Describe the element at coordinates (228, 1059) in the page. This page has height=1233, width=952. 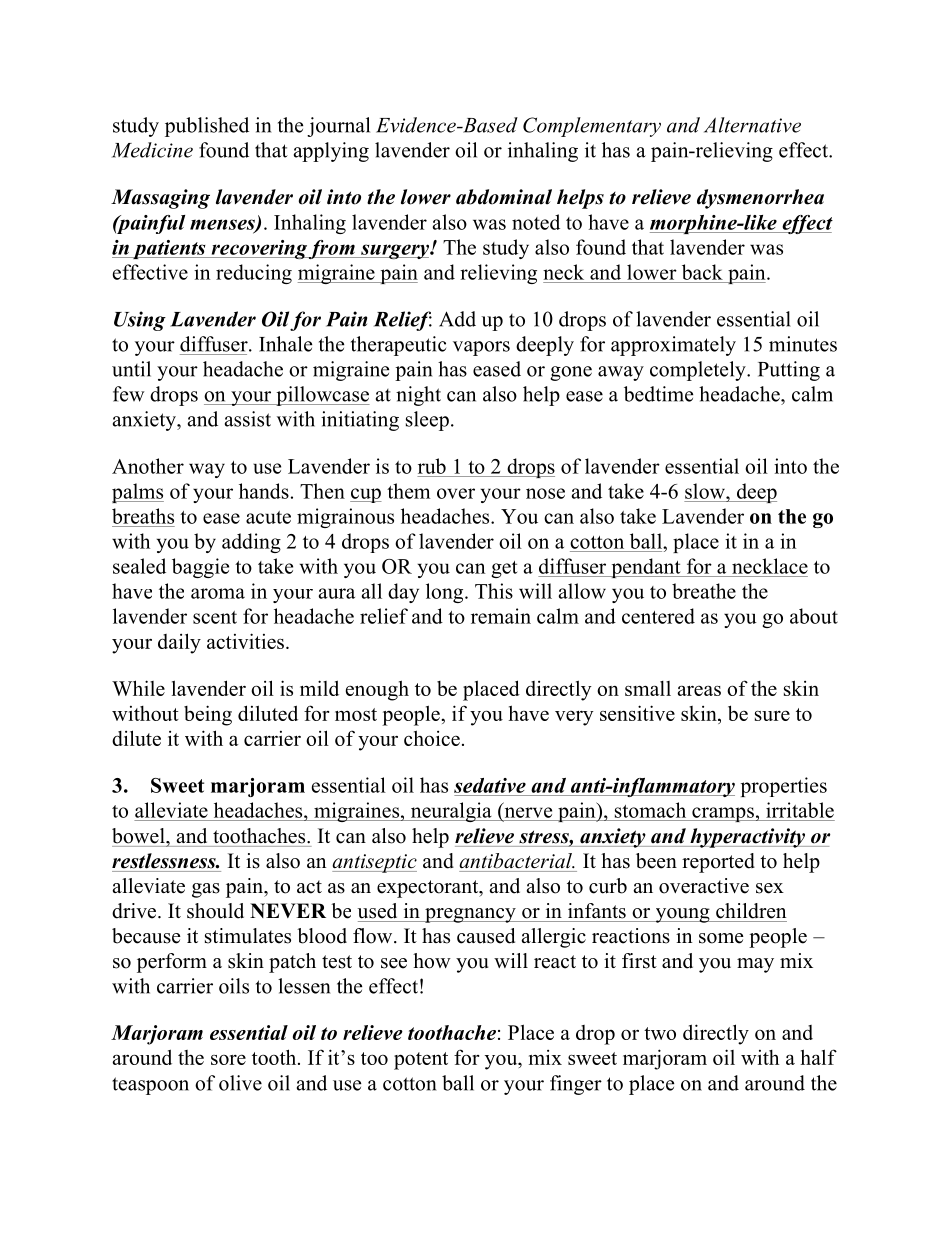
I see `sore` at that location.
